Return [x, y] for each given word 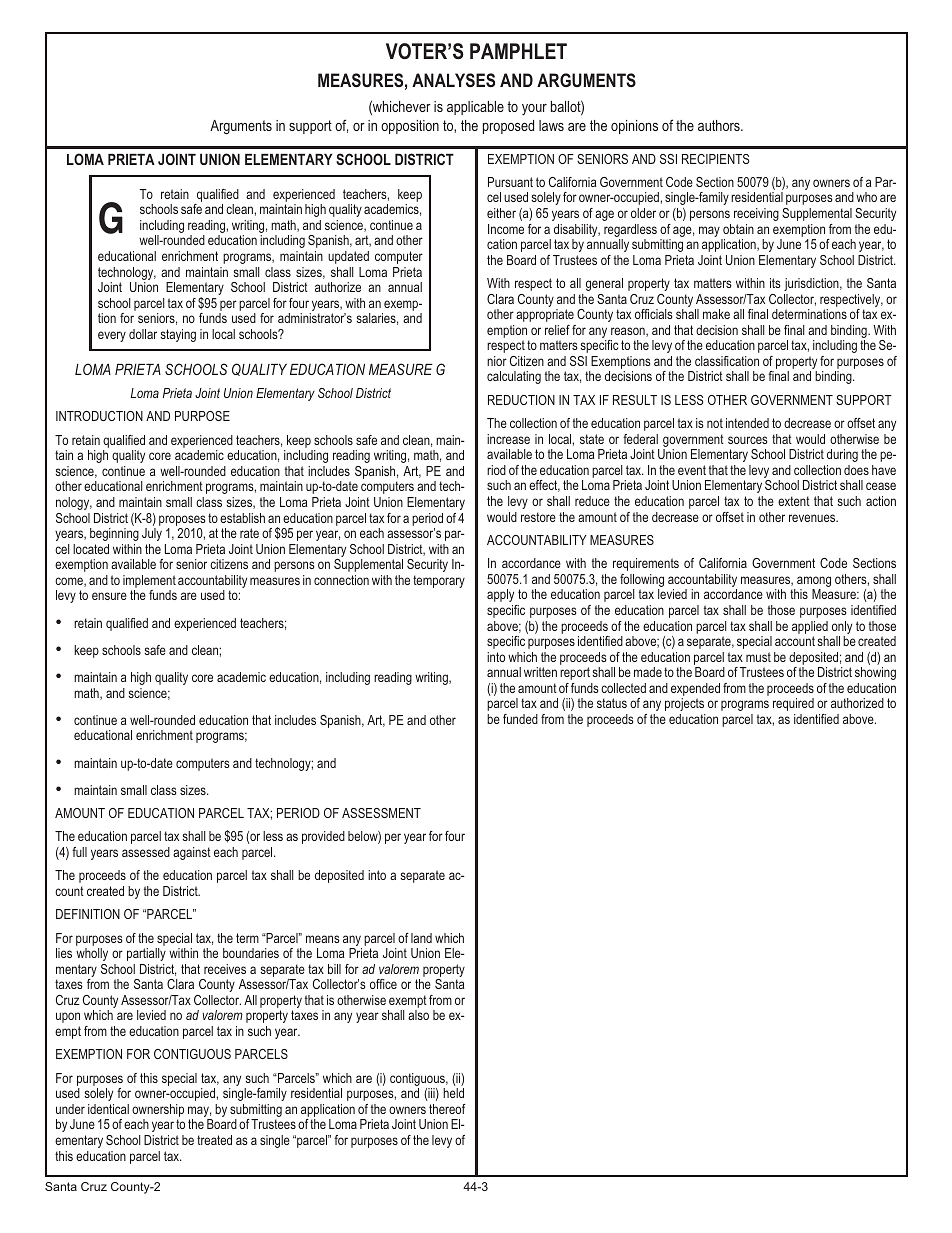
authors [720, 125]
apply [500, 595]
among [813, 583]
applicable [475, 108]
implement [149, 583]
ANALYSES [453, 80]
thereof [447, 1109]
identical [108, 1109]
